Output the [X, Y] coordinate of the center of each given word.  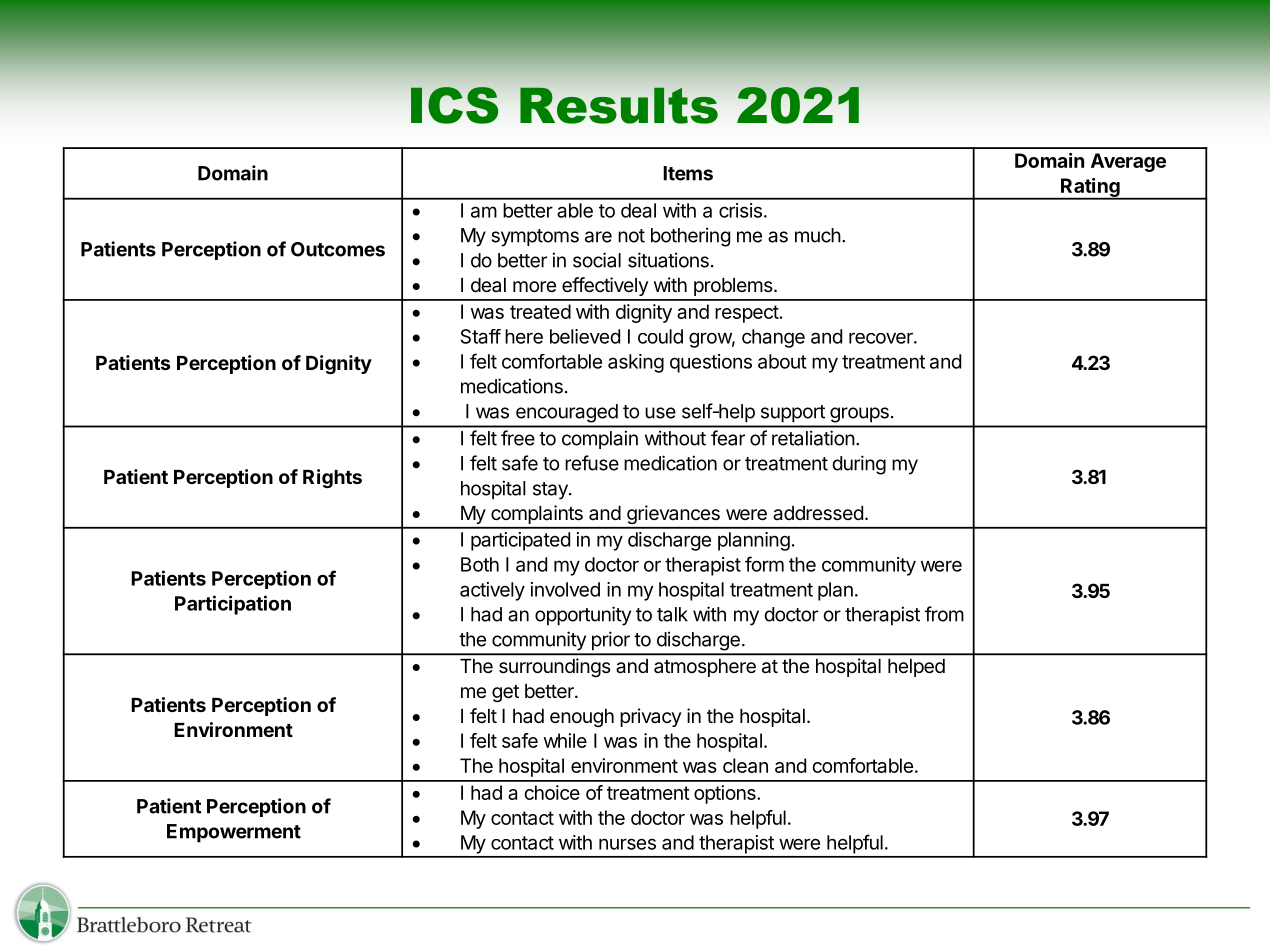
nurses [627, 844]
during [859, 465]
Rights [332, 478]
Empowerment [234, 833]
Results [619, 105]
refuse [592, 463]
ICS [454, 105]
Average [1128, 162]
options [726, 794]
